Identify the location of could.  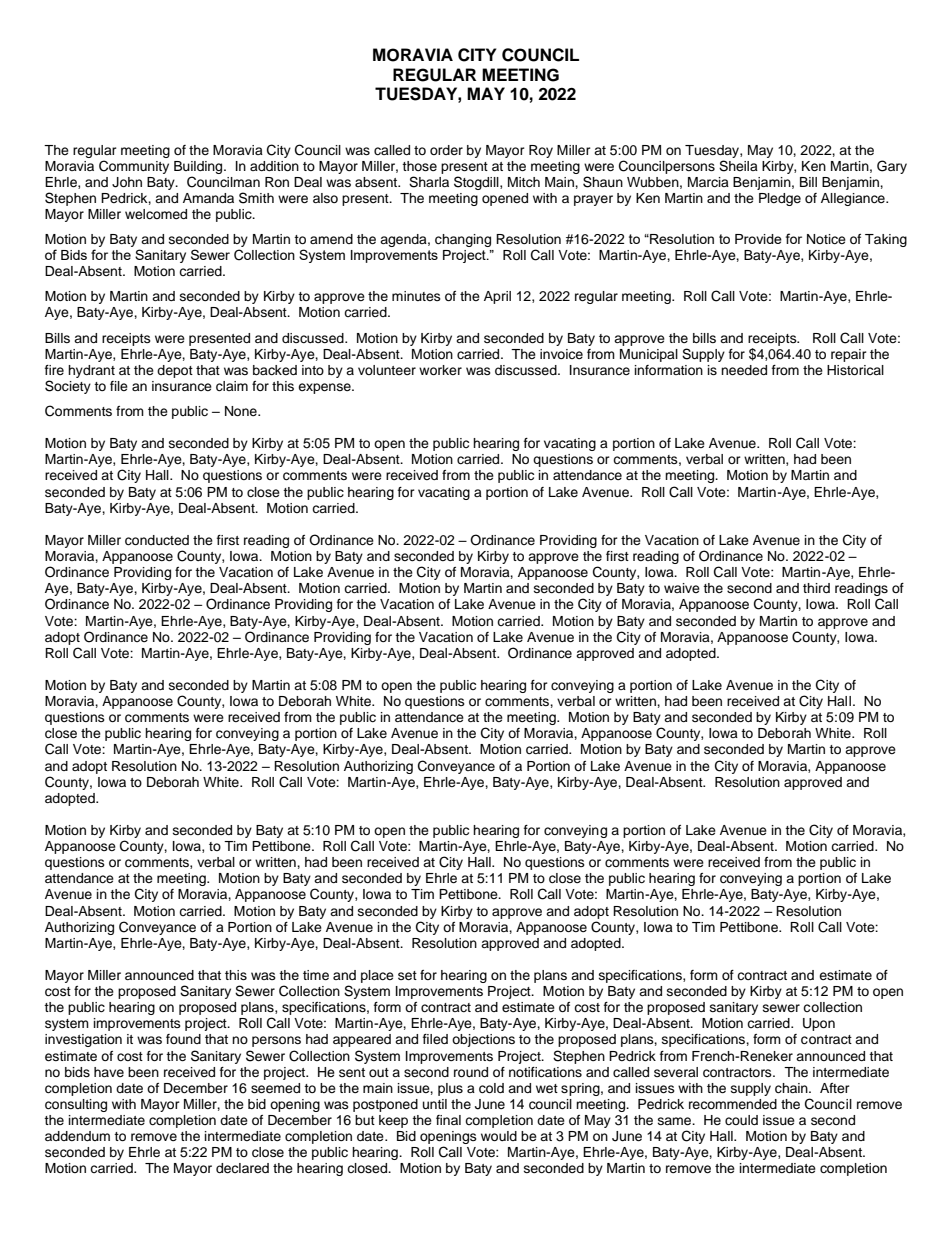
(741, 1120).
